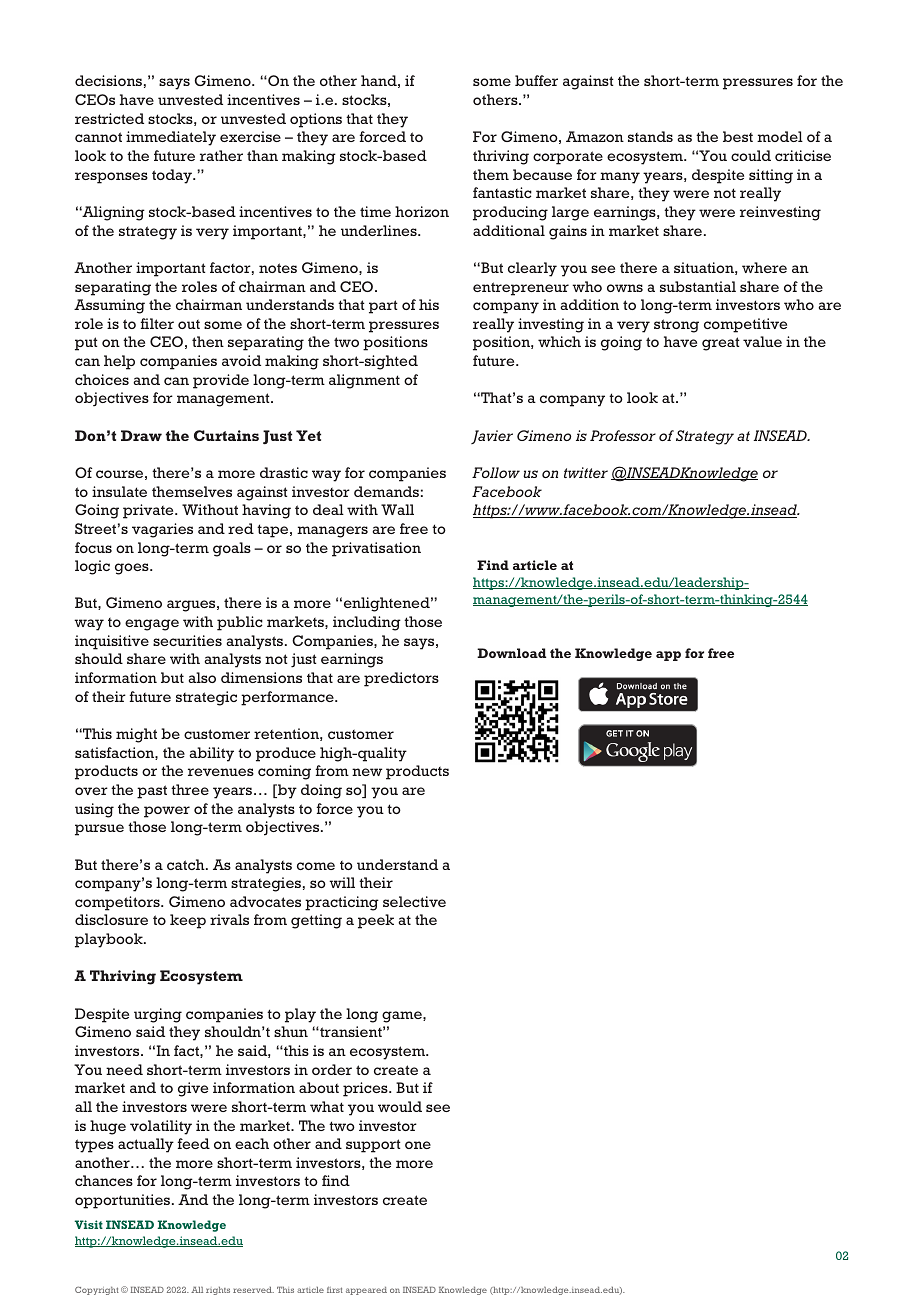 The width and height of the document is (924, 1308). I want to click on great, so click(721, 344).
